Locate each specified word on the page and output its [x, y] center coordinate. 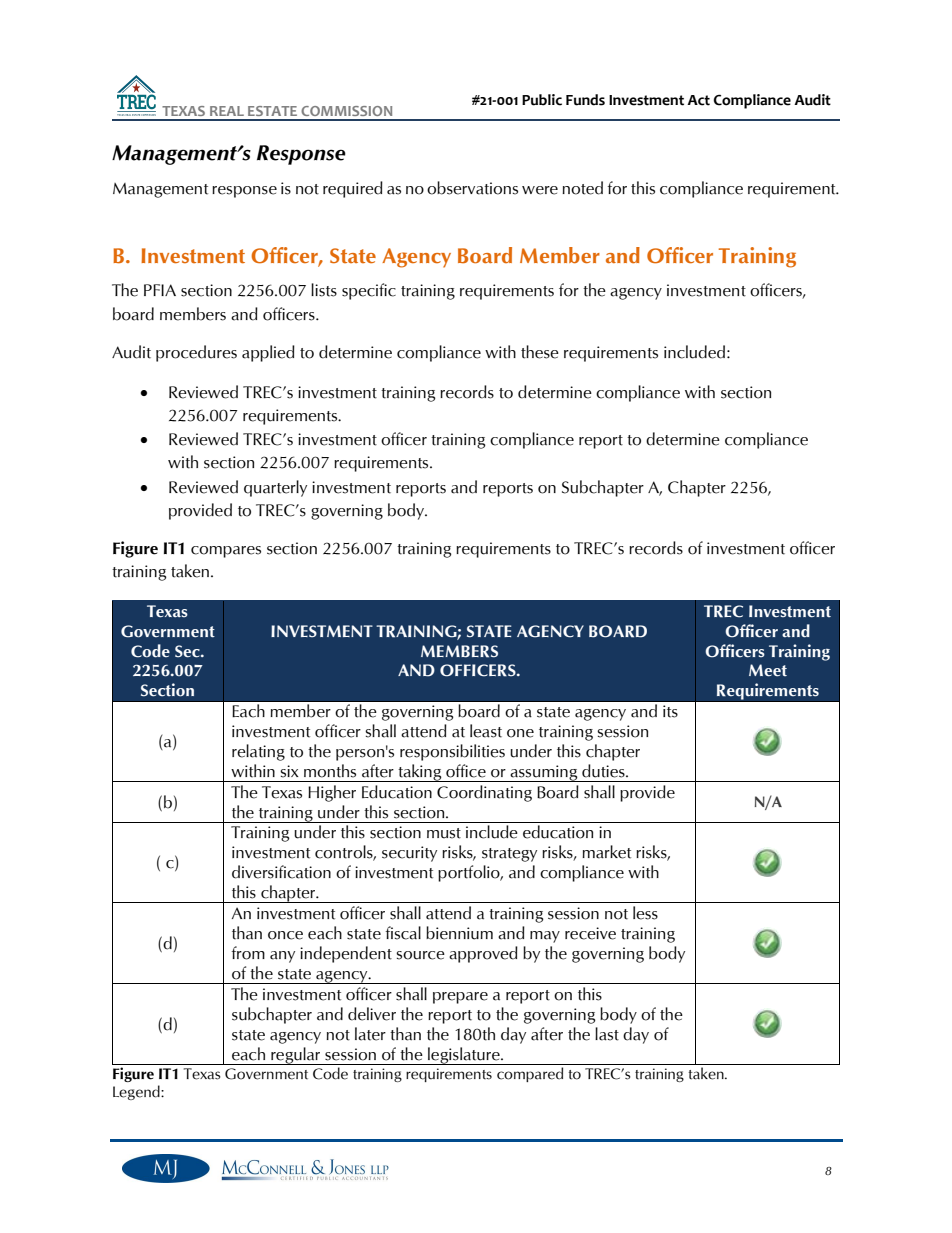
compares [226, 552]
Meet [768, 670]
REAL [227, 111]
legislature [464, 1056]
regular [296, 1056]
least [486, 731]
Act [698, 100]
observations [472, 188]
